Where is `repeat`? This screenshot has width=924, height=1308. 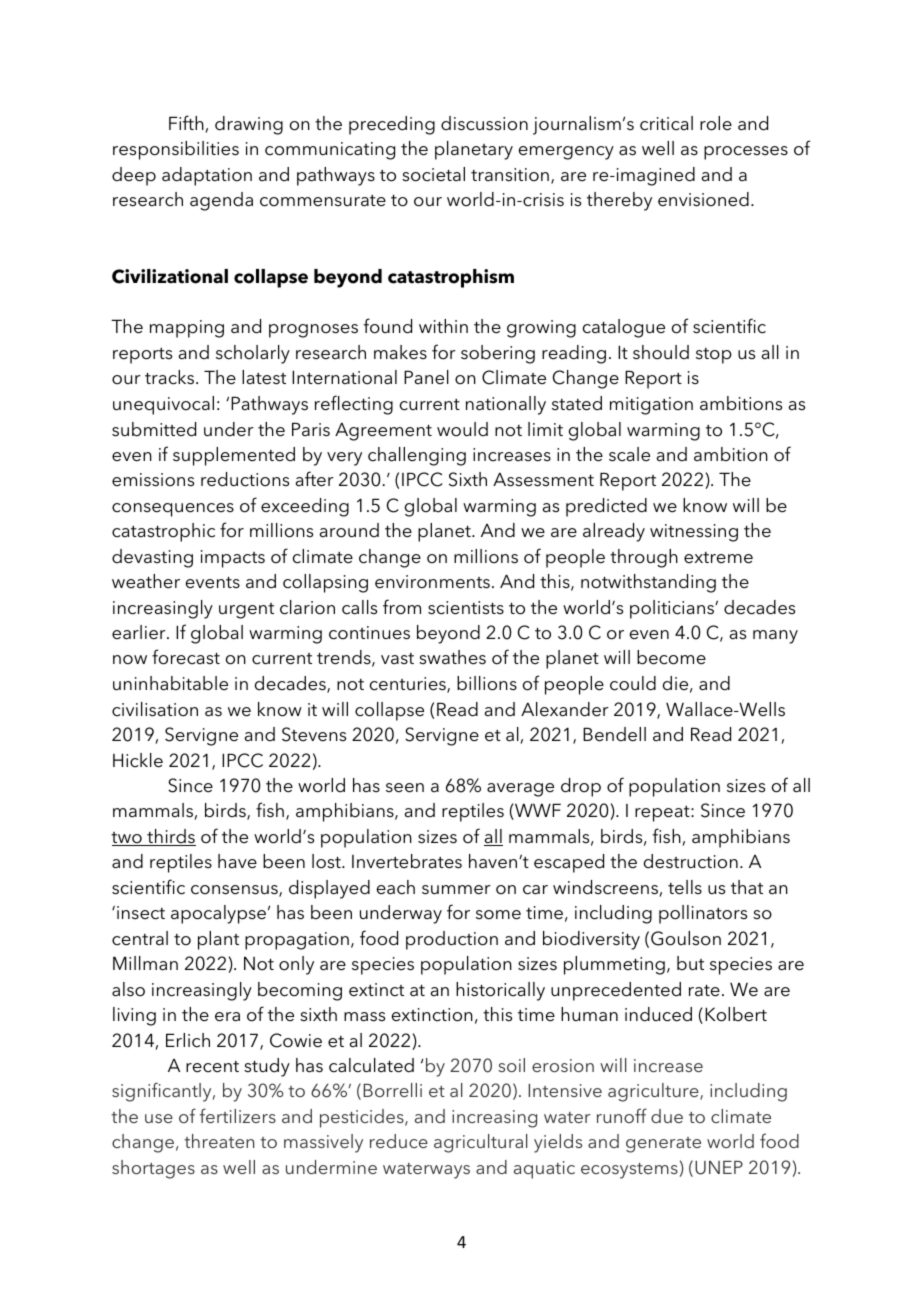 repeat is located at coordinates (663, 814).
